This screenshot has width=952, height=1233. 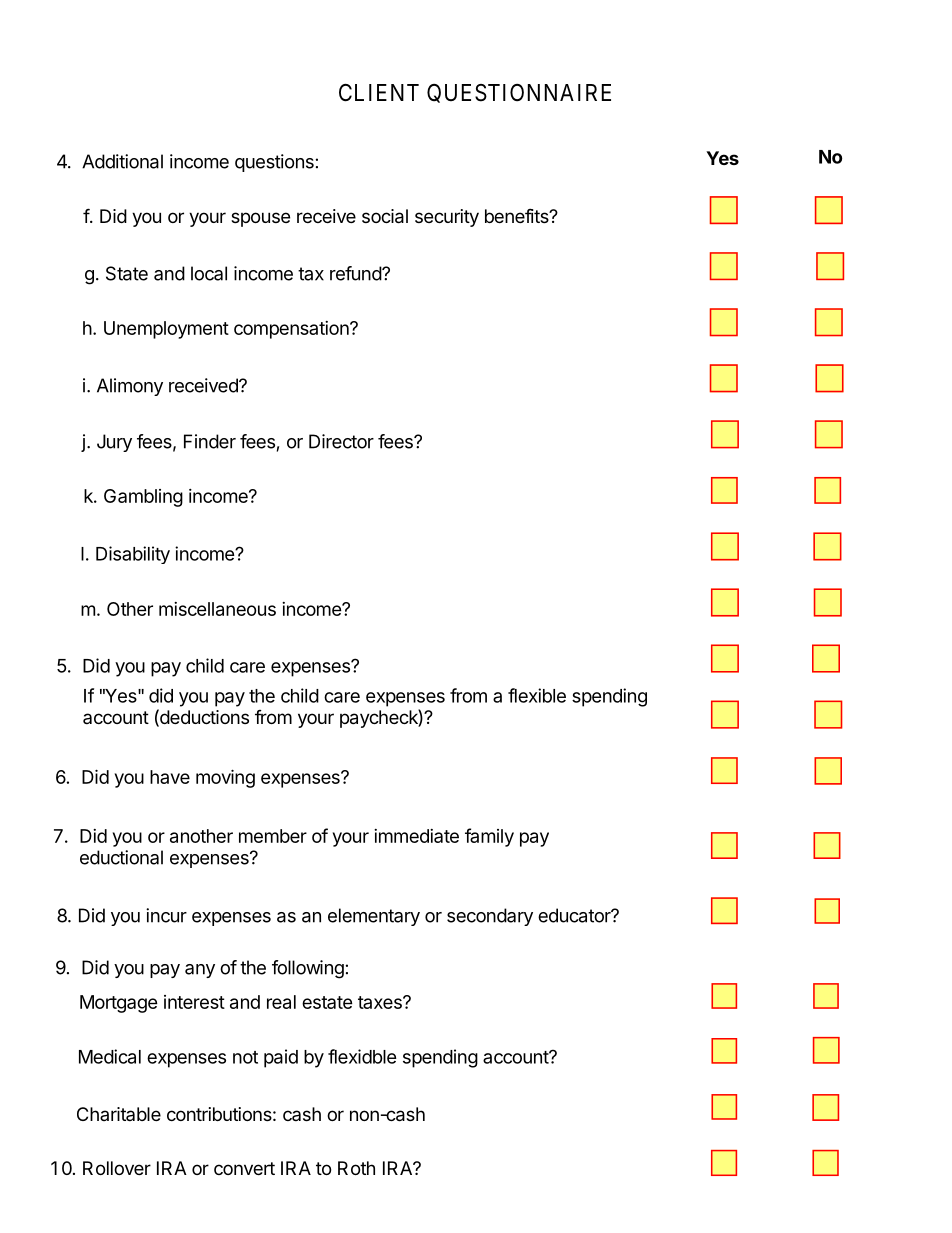 I want to click on family, so click(x=489, y=837).
